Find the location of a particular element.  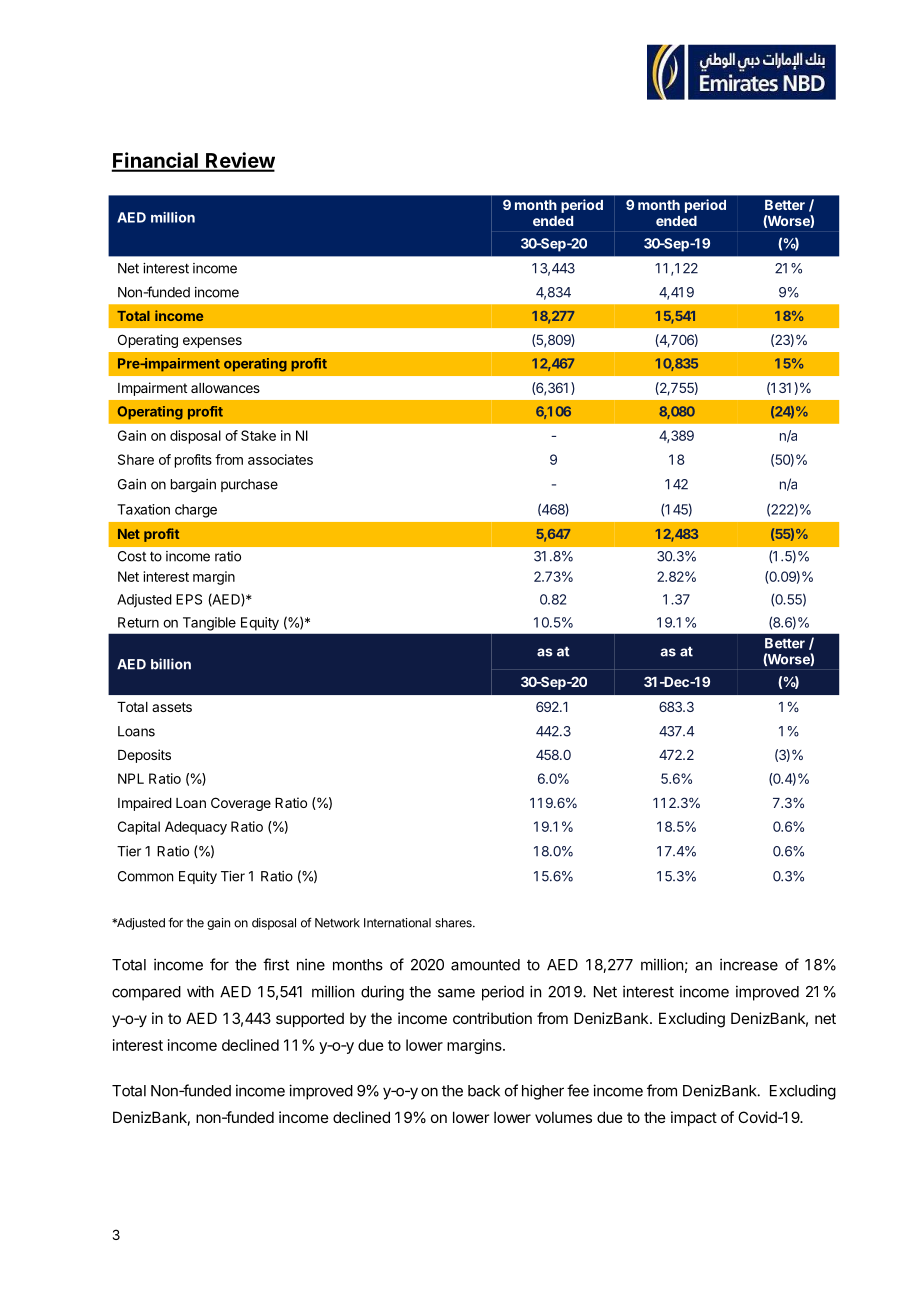

Common is located at coordinates (145, 876).
